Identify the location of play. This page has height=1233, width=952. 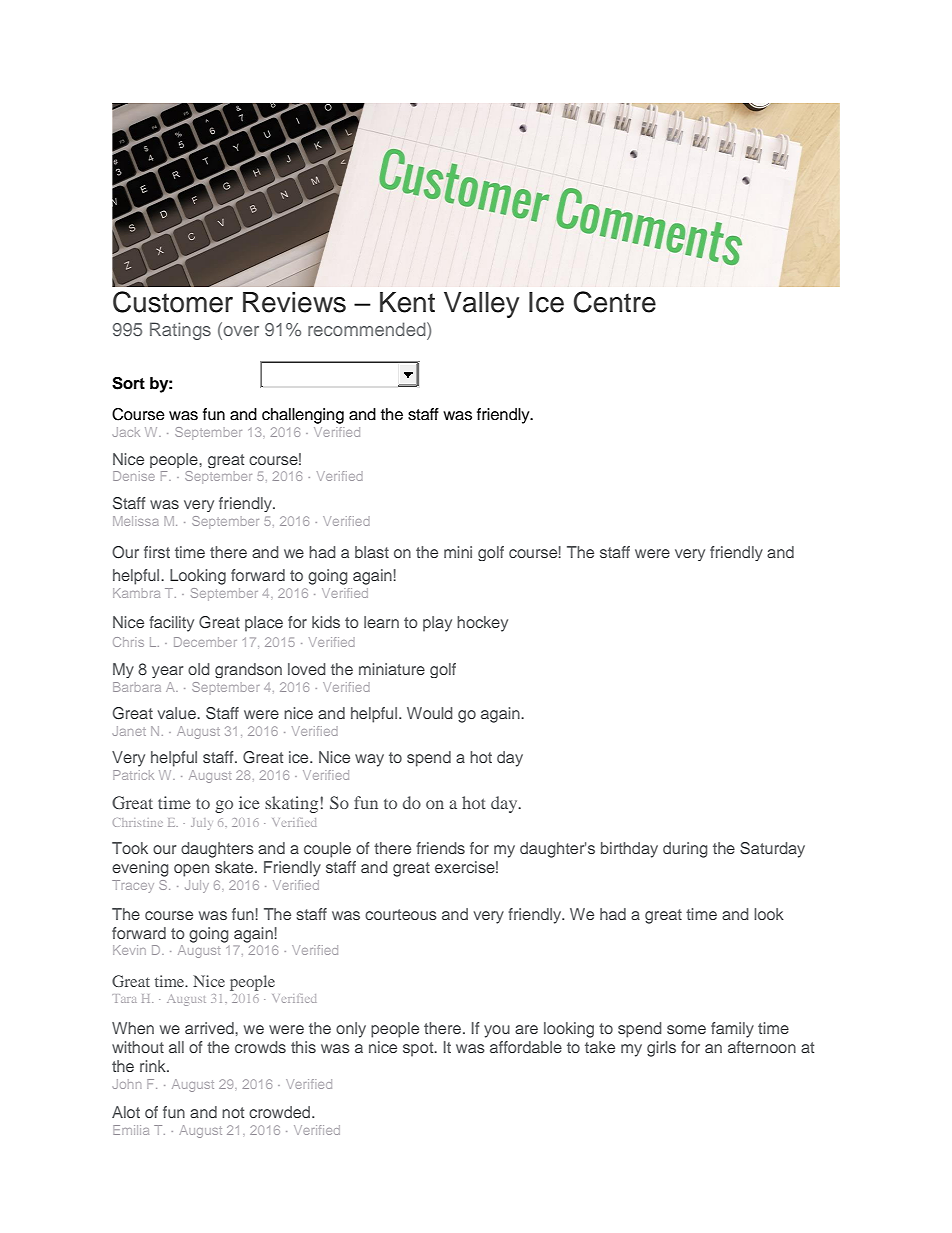
(437, 624).
